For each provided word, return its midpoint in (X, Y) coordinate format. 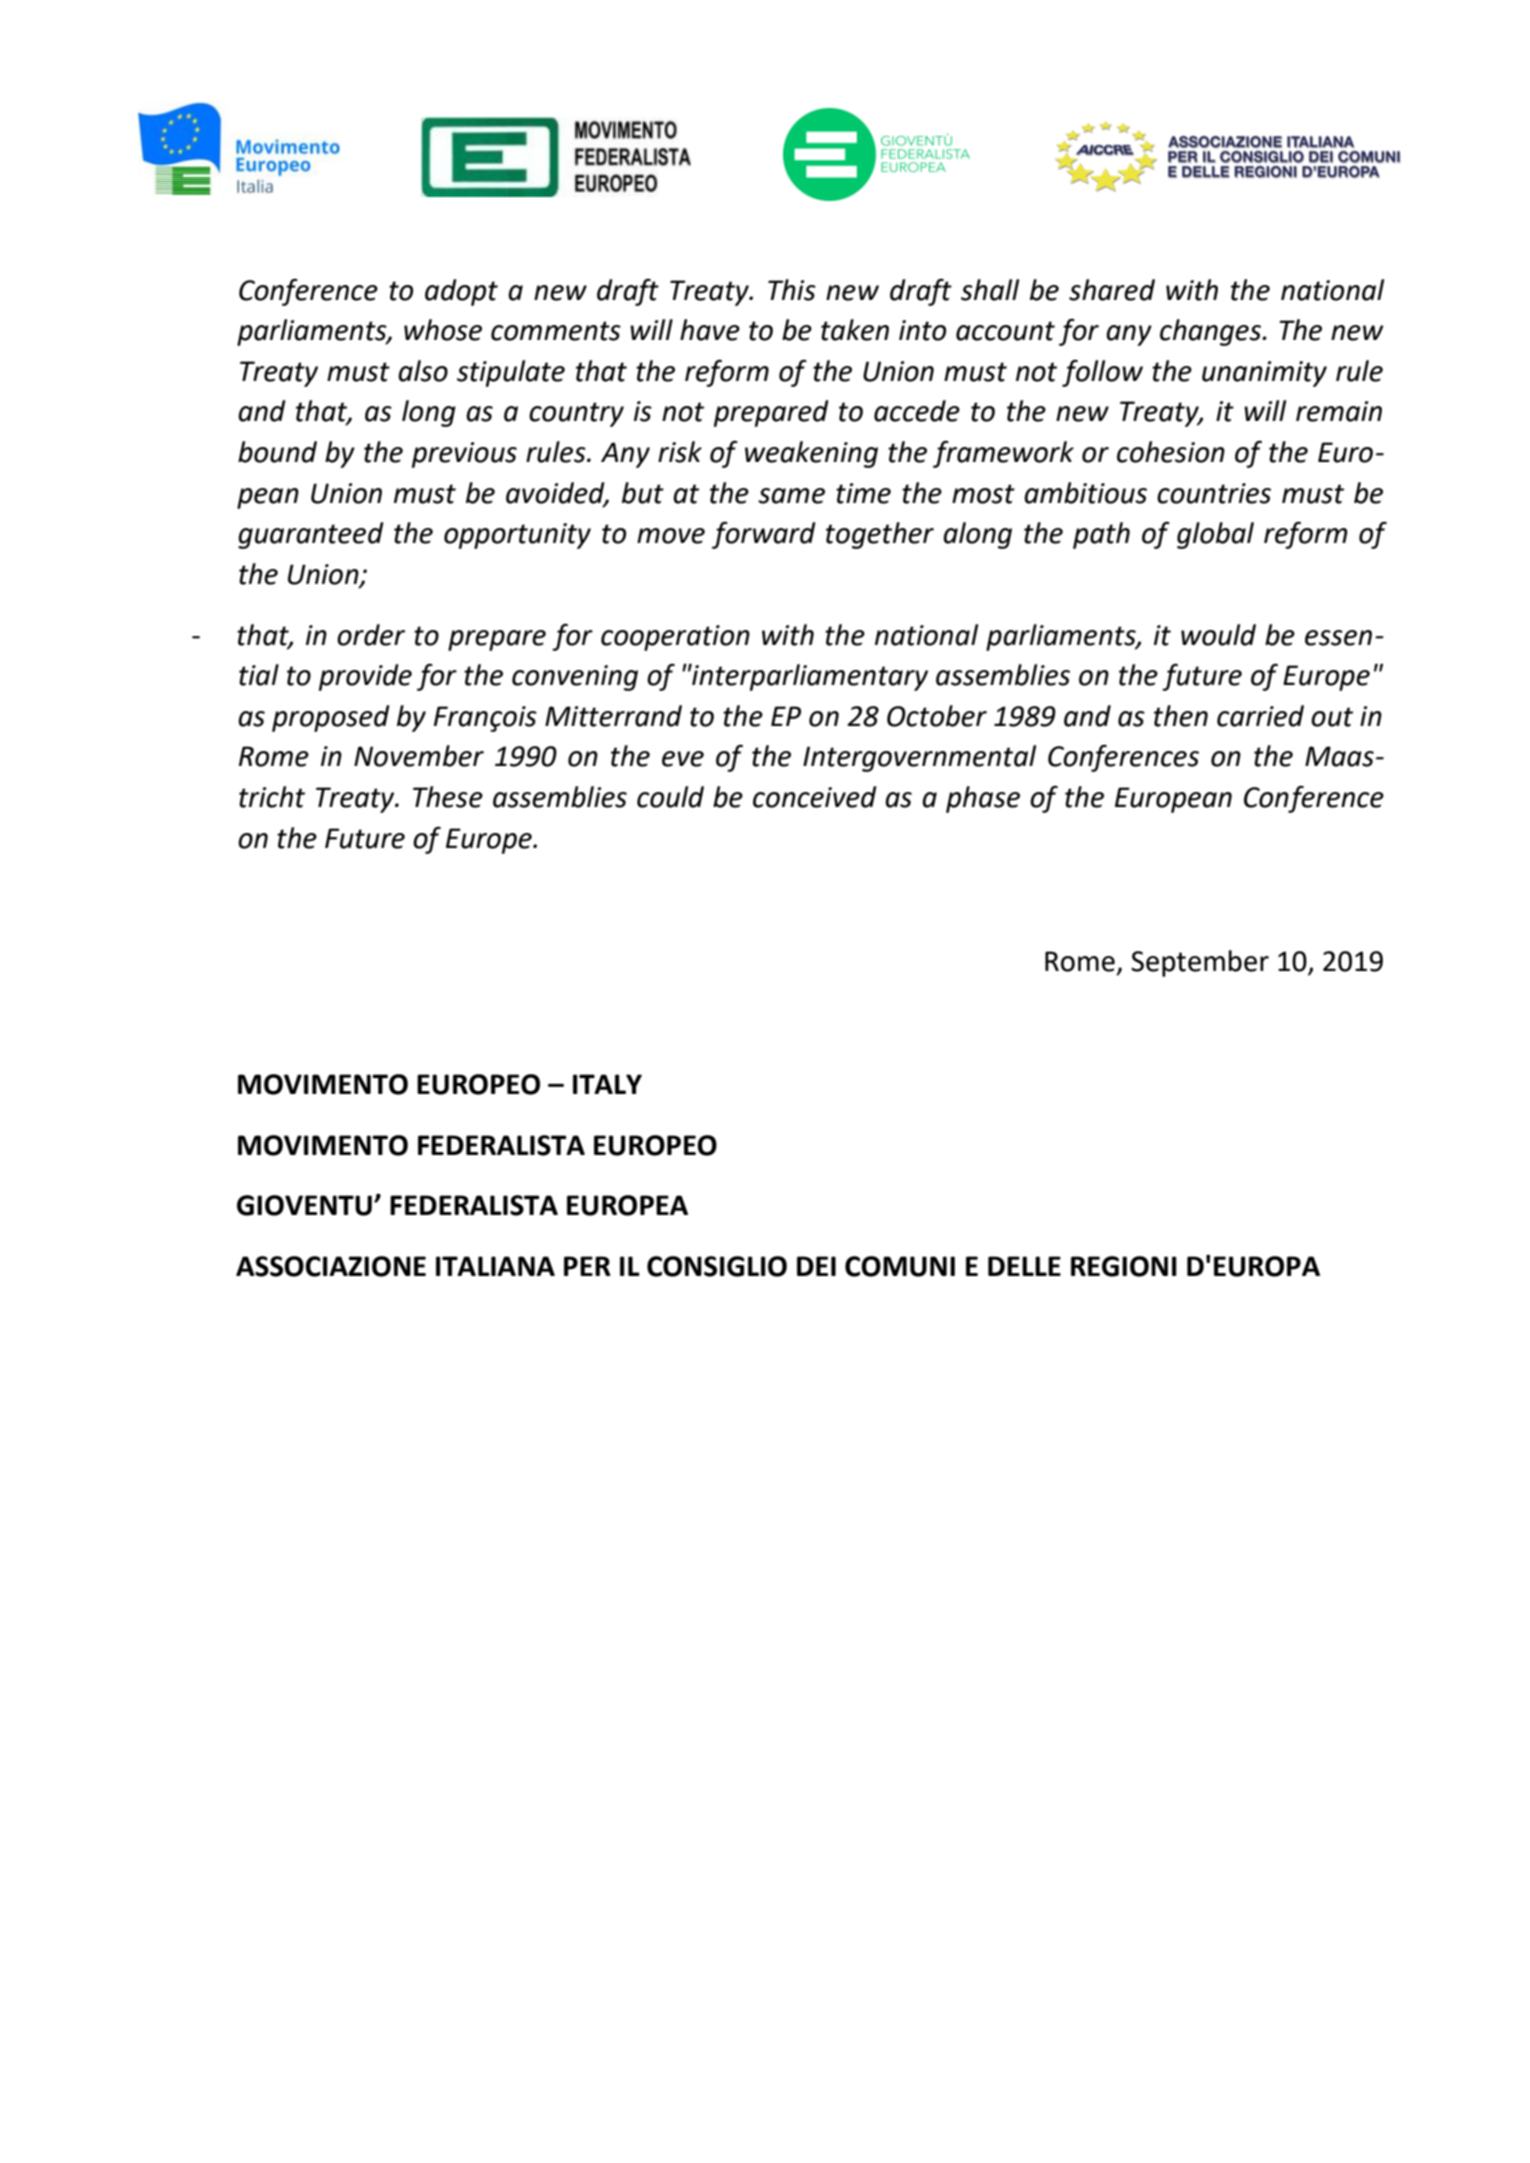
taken (855, 330)
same (791, 496)
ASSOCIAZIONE (331, 1266)
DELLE (1024, 1266)
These (448, 797)
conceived (815, 797)
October (937, 716)
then (1181, 716)
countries (1214, 493)
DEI (816, 1266)
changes (1211, 332)
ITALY (607, 1084)
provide (365, 677)
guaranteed (311, 535)
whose (443, 330)
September (1200, 963)
